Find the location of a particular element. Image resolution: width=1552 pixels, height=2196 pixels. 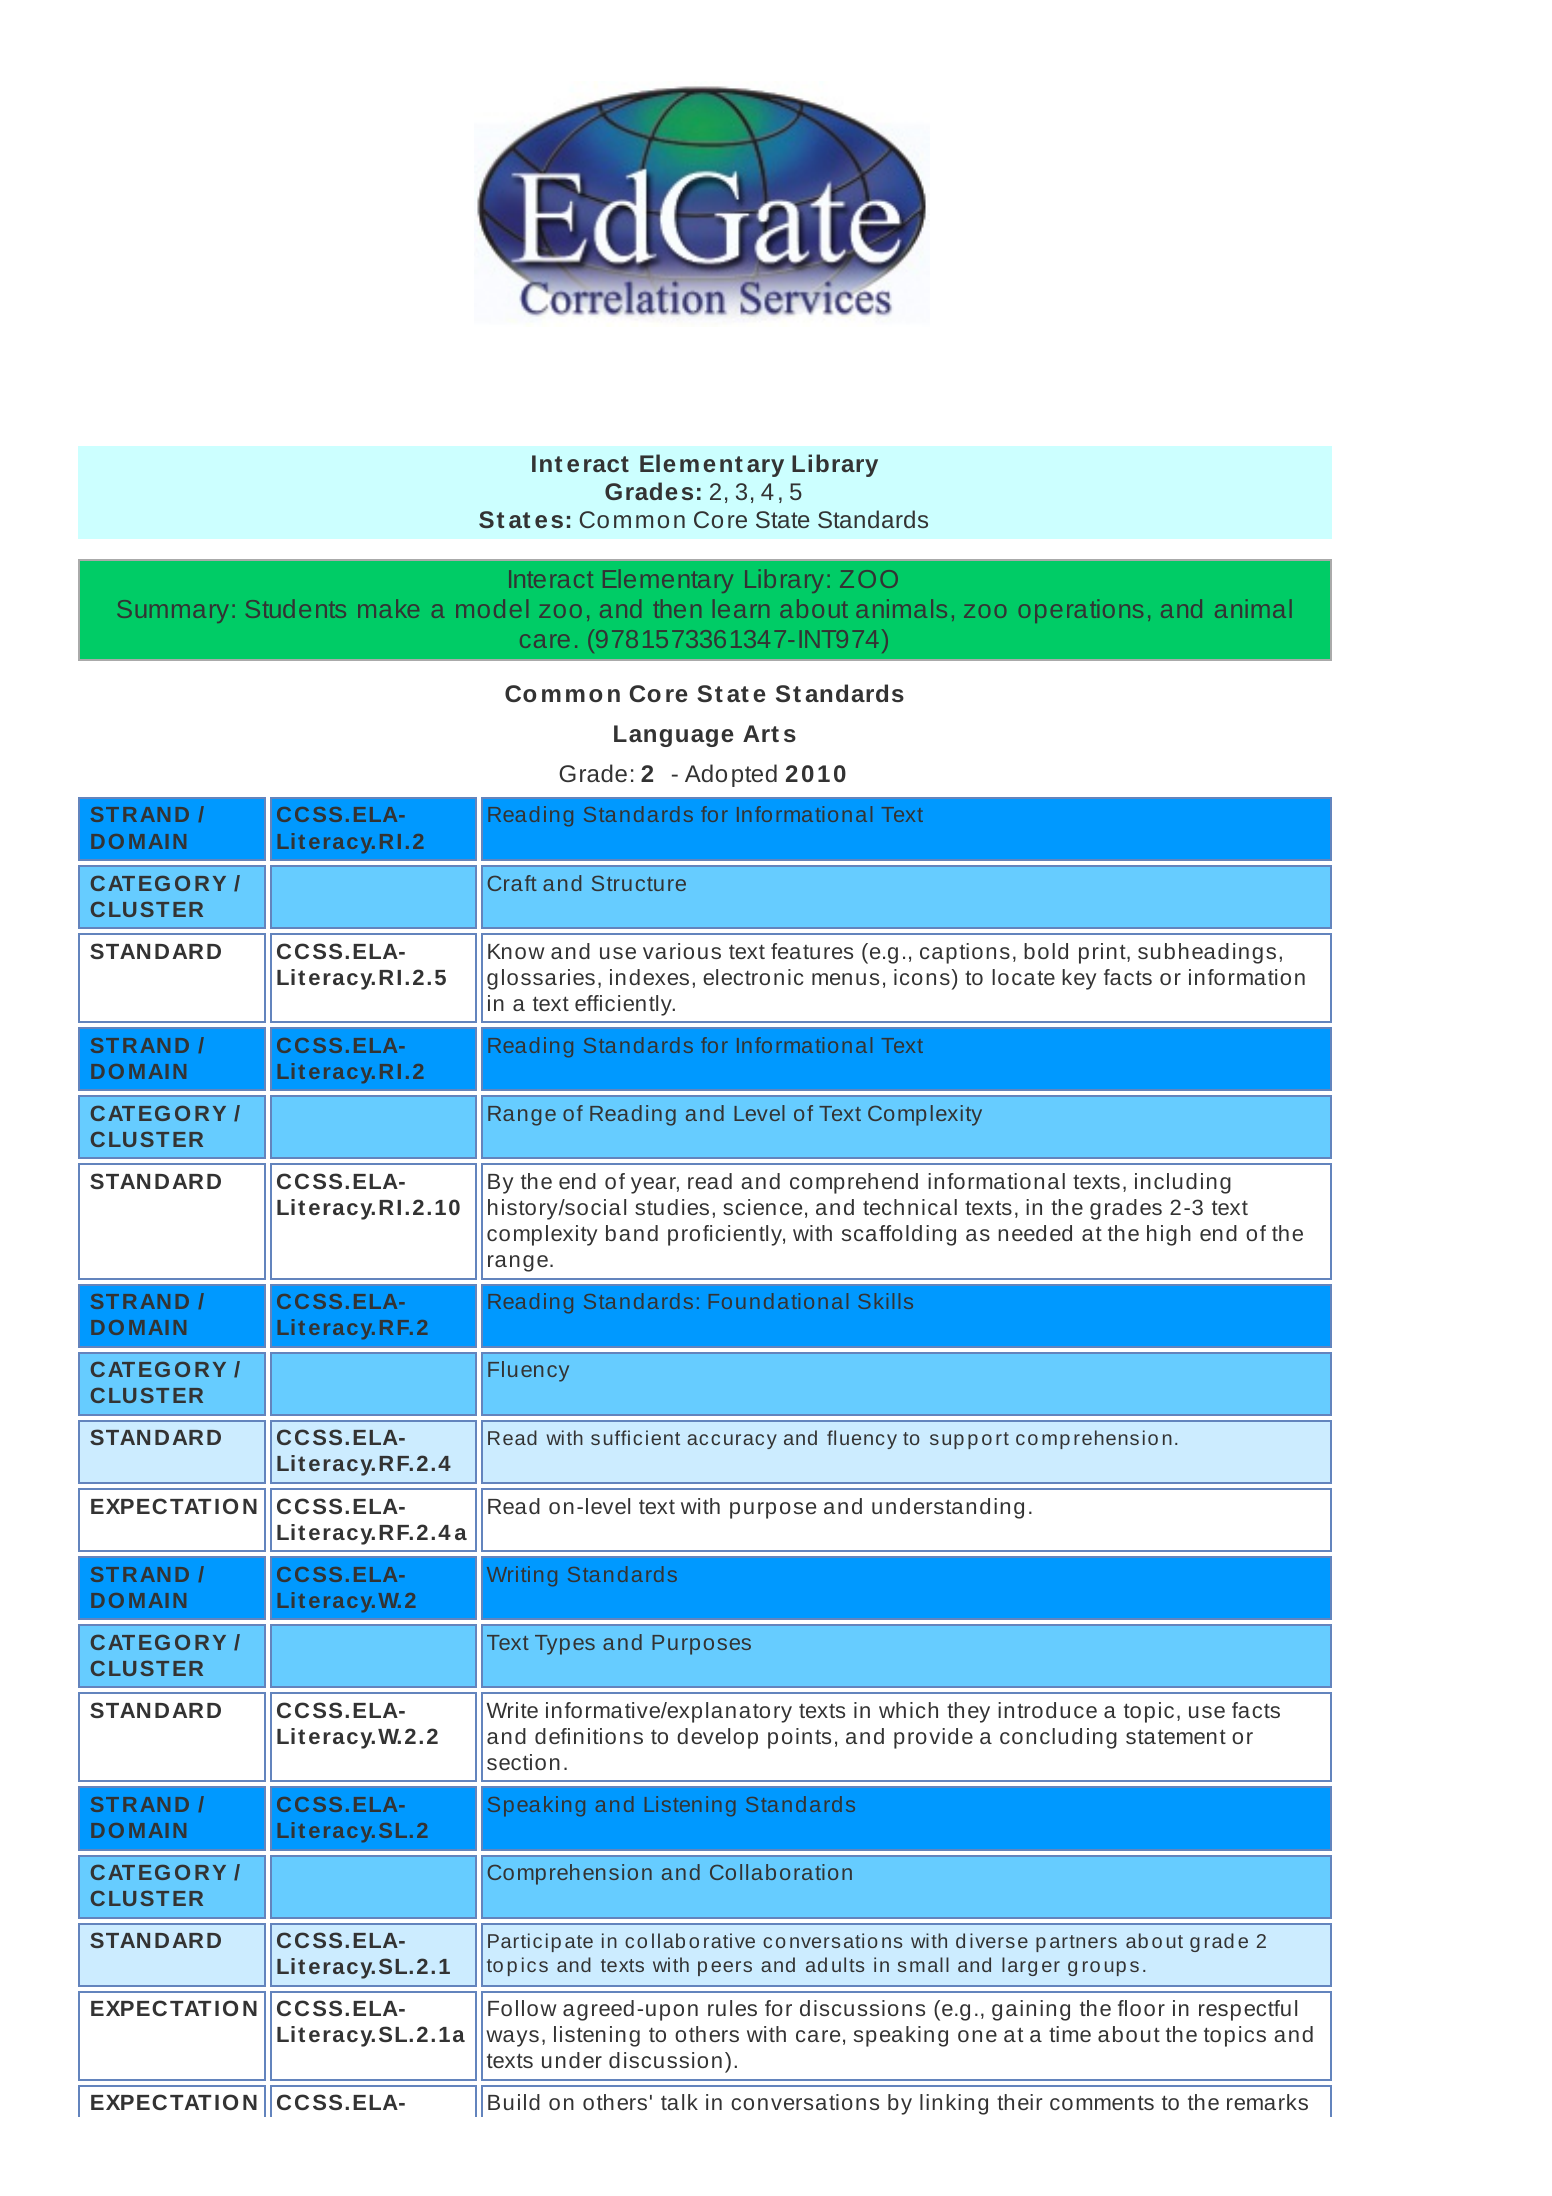

Students is located at coordinates (296, 609).
